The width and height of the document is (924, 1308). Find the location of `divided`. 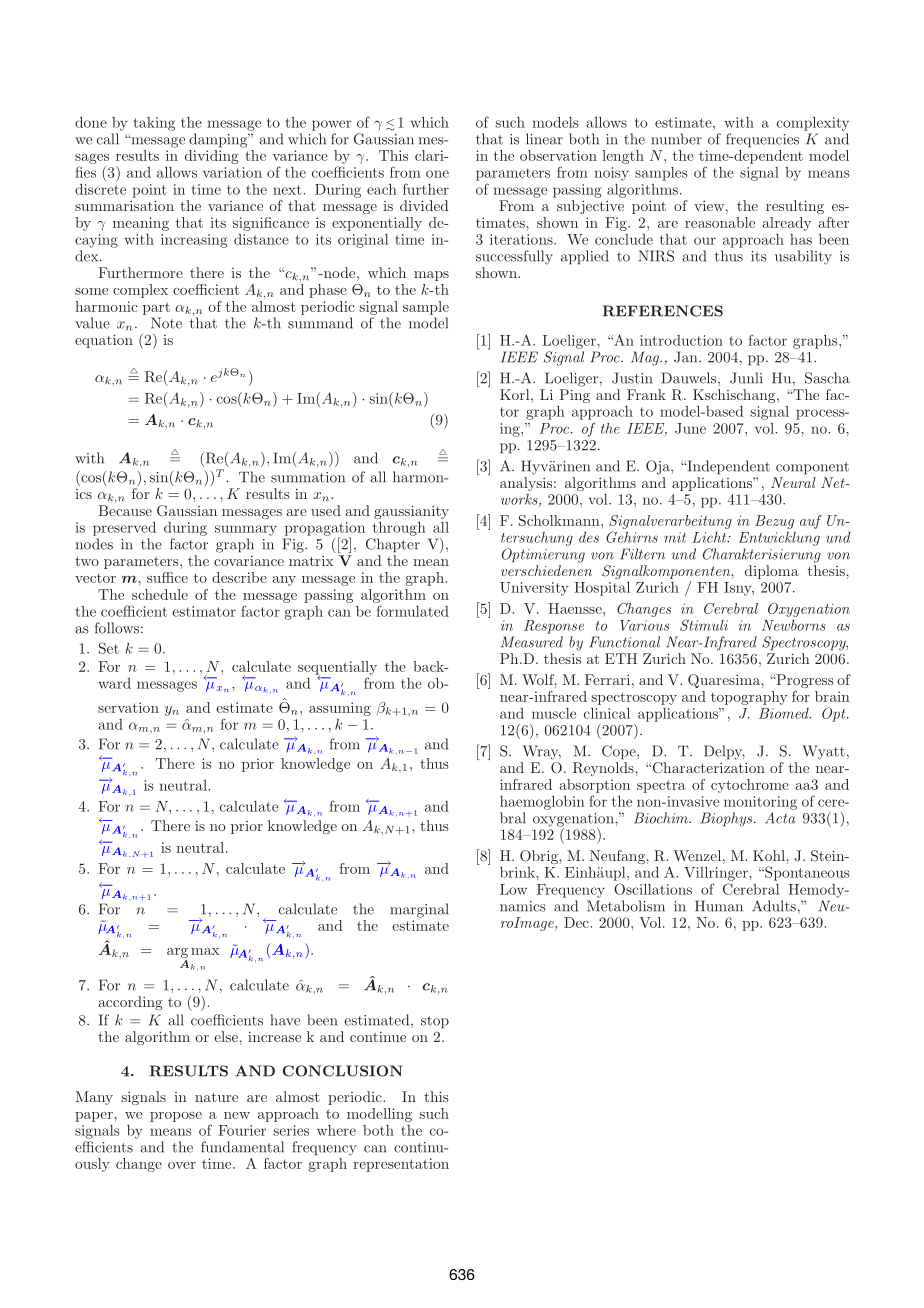

divided is located at coordinates (424, 205).
